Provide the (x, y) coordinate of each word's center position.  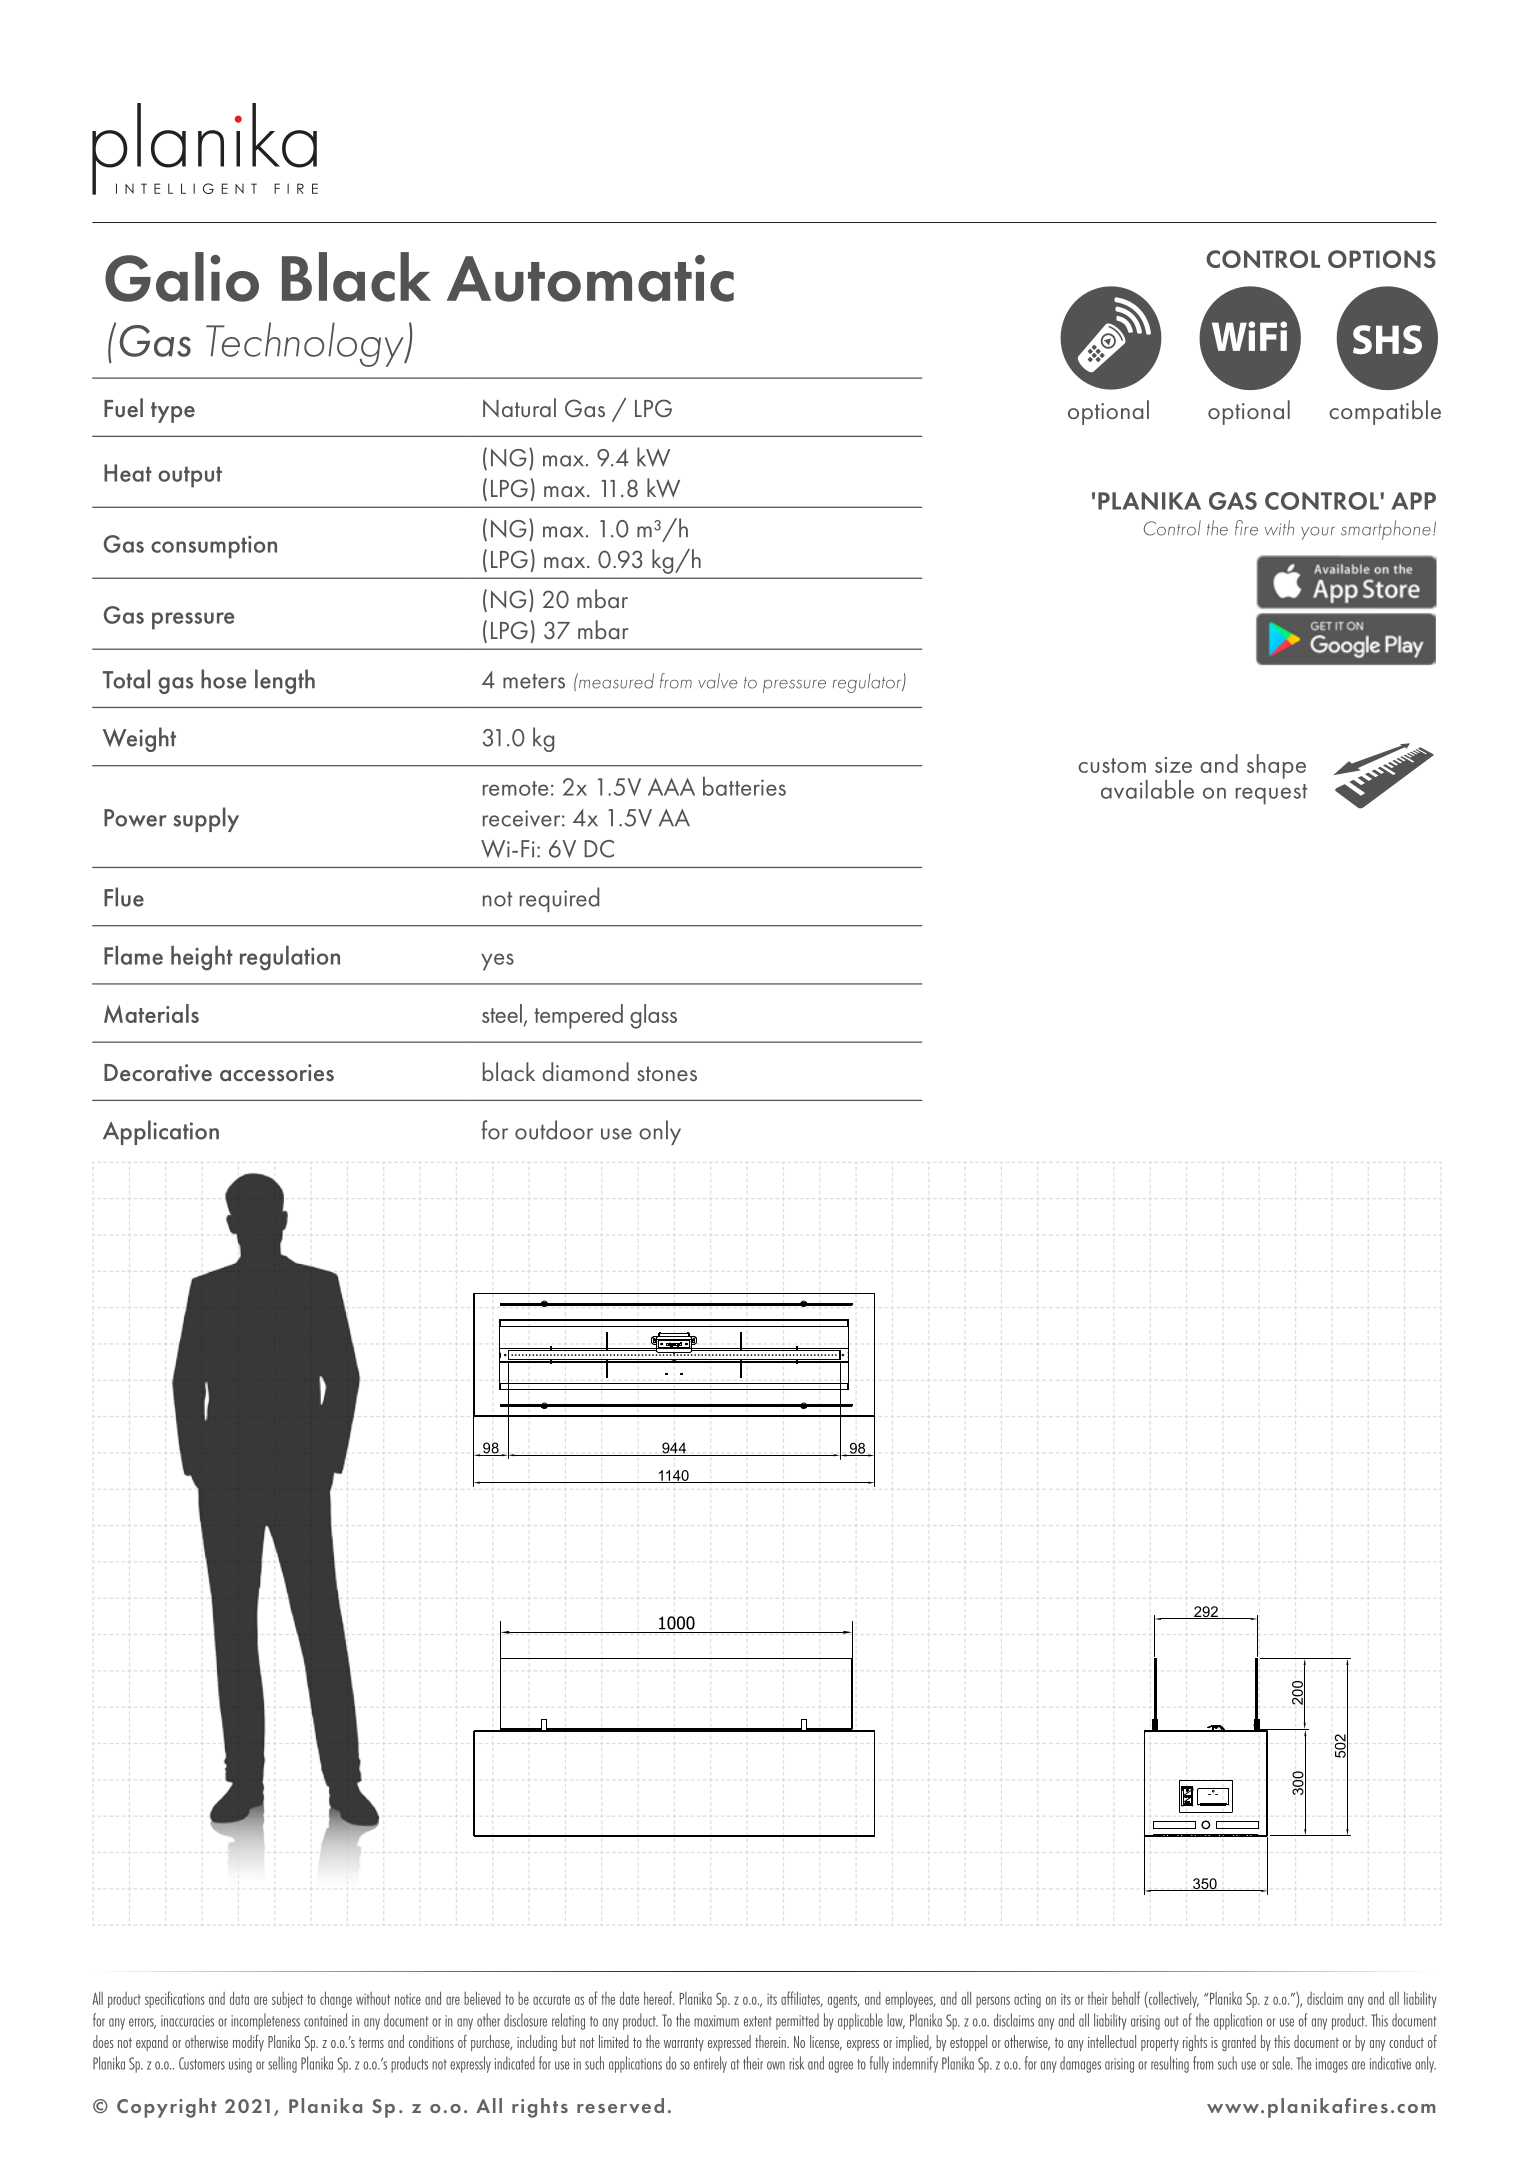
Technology (306, 344)
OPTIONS (1382, 259)
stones (667, 1073)
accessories (277, 1073)
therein (771, 2041)
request (1271, 794)
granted (1239, 2043)
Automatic (590, 278)
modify (248, 2043)
